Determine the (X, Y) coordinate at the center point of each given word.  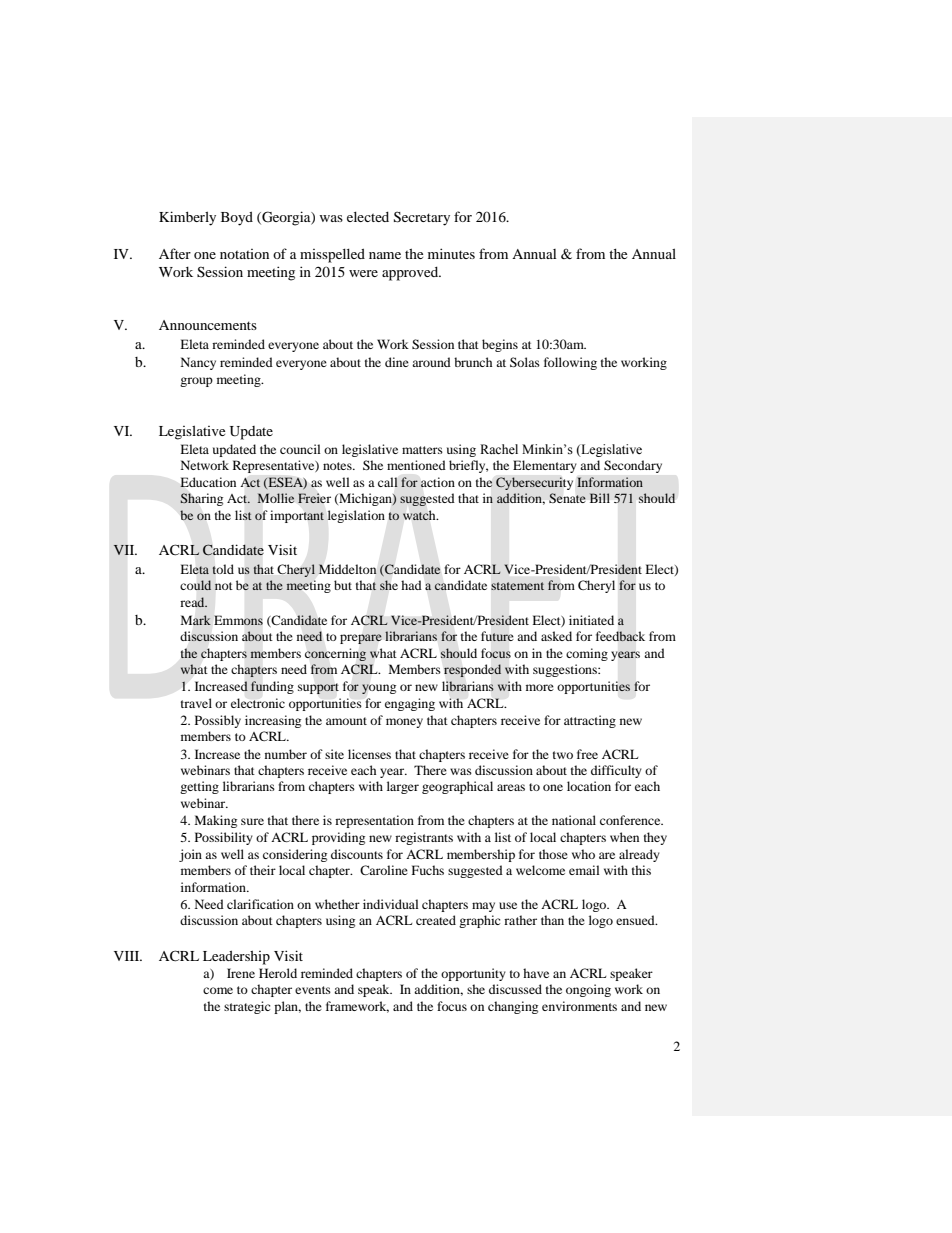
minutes (451, 253)
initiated (591, 620)
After (175, 253)
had (411, 585)
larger (403, 787)
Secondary (633, 466)
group (196, 382)
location (589, 786)
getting (199, 787)
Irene (241, 973)
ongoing (588, 990)
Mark (196, 620)
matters (422, 450)
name (385, 255)
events (313, 990)
